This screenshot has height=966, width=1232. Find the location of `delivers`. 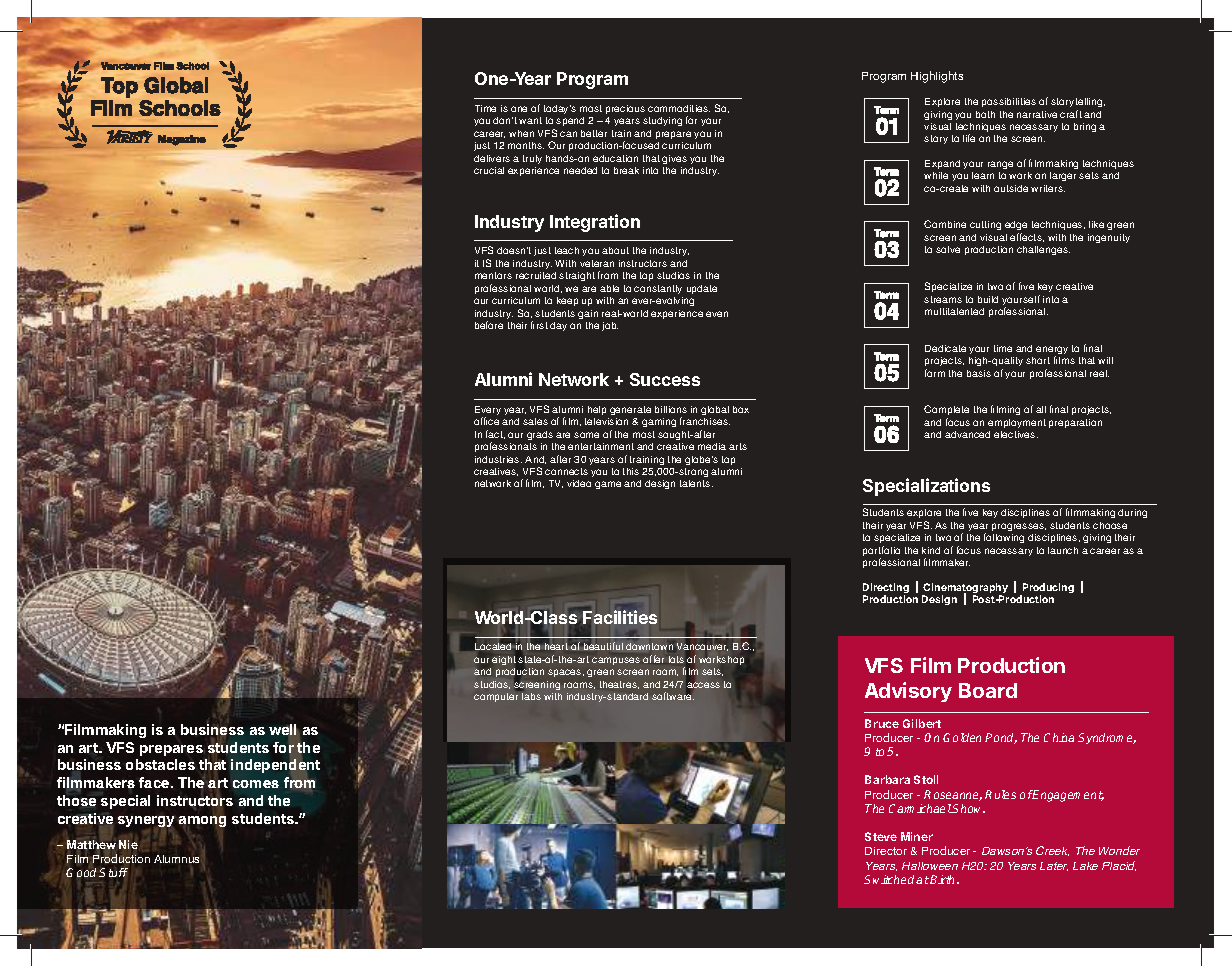

delivers is located at coordinates (492, 158).
